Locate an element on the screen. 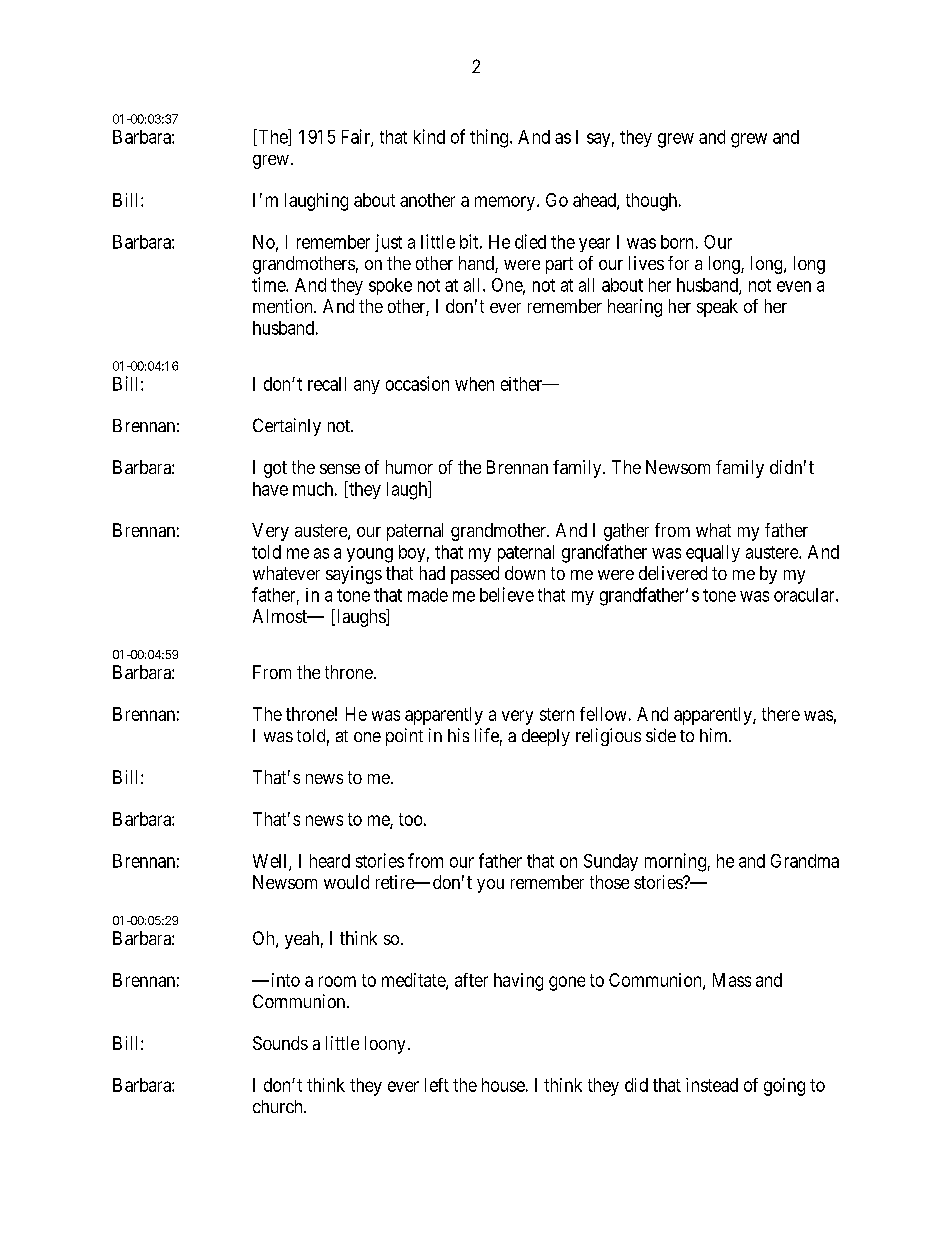  thing is located at coordinates (490, 138).
